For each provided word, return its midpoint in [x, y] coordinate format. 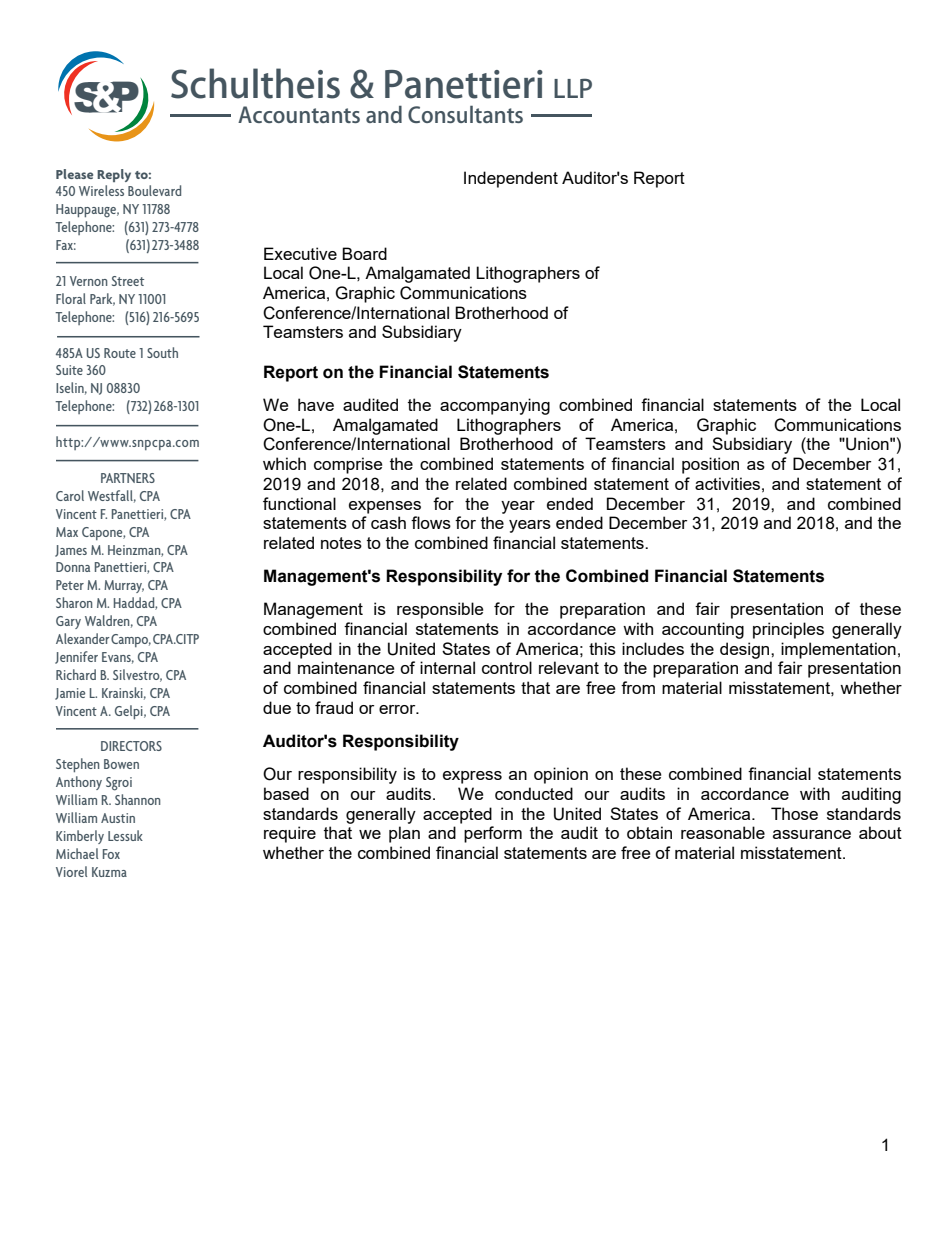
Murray [124, 586]
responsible [440, 610]
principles [788, 630]
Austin [118, 818]
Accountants [299, 114]
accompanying [495, 406]
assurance [812, 834]
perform [493, 834]
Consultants [465, 114]
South [162, 352]
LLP [573, 88]
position [710, 465]
